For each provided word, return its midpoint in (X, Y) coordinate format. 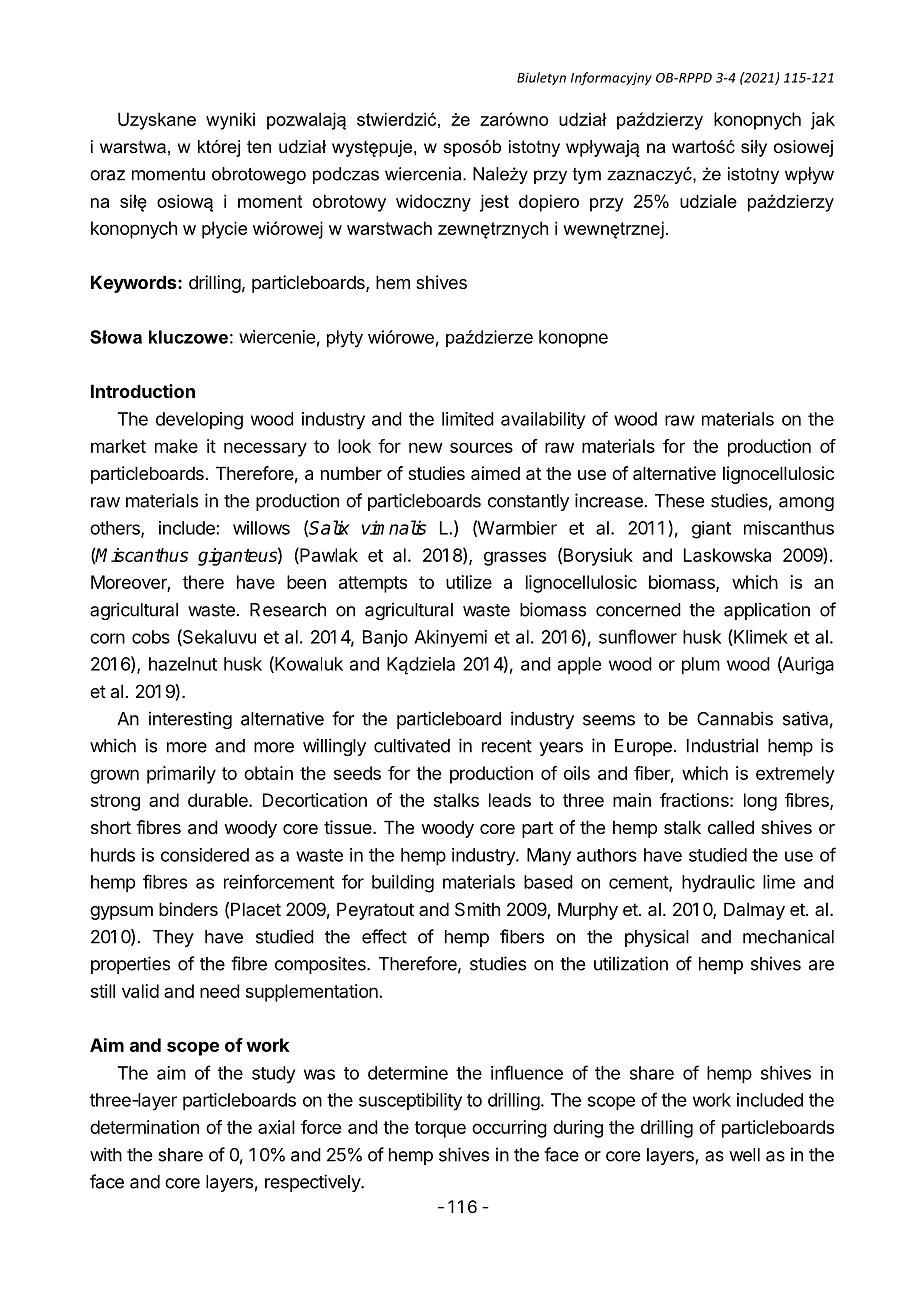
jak (823, 121)
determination (144, 1127)
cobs (151, 637)
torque (440, 1129)
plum (701, 666)
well (745, 1155)
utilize (469, 582)
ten (259, 146)
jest (494, 203)
